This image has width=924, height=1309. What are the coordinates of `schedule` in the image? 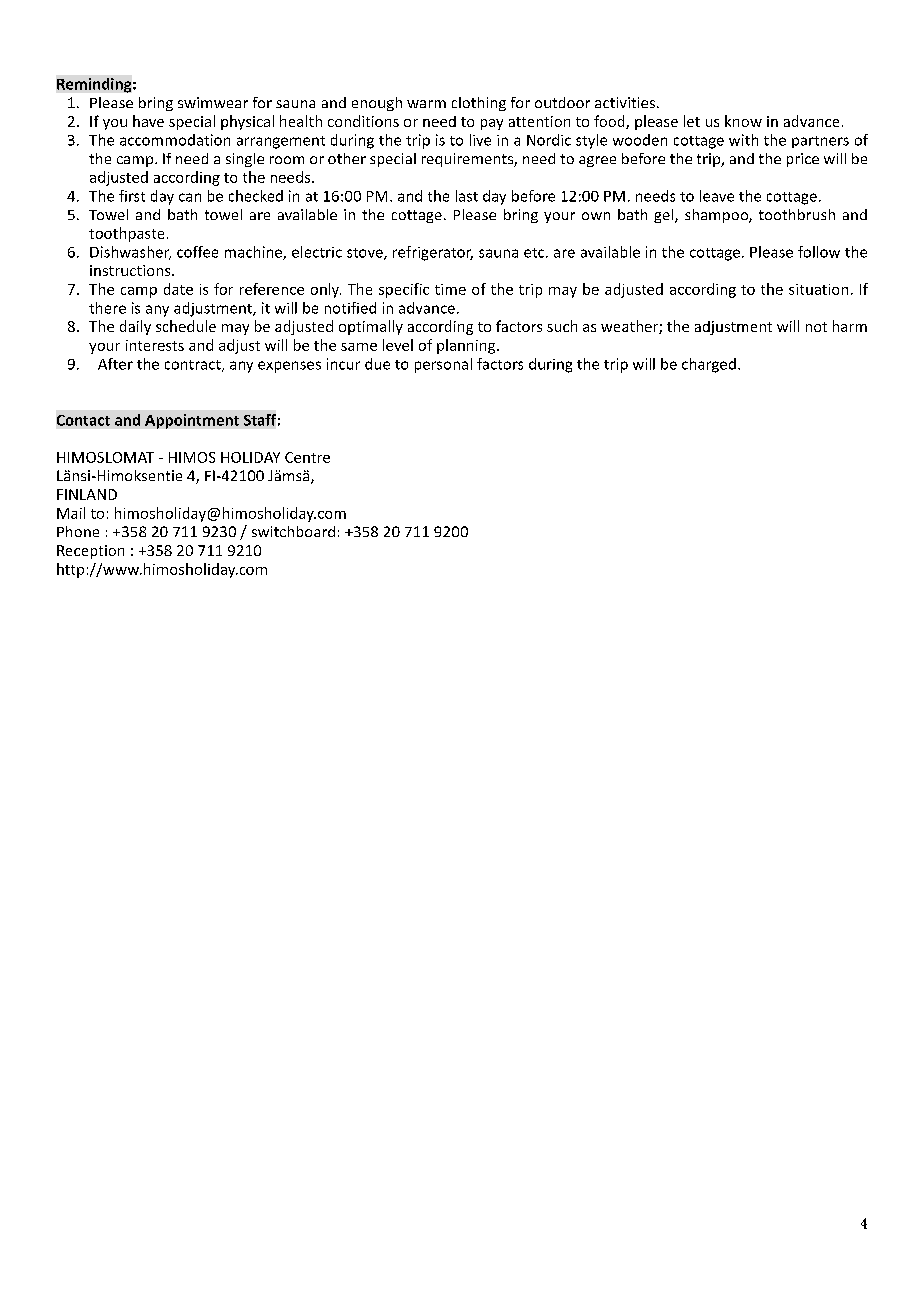 It's located at (186, 326).
